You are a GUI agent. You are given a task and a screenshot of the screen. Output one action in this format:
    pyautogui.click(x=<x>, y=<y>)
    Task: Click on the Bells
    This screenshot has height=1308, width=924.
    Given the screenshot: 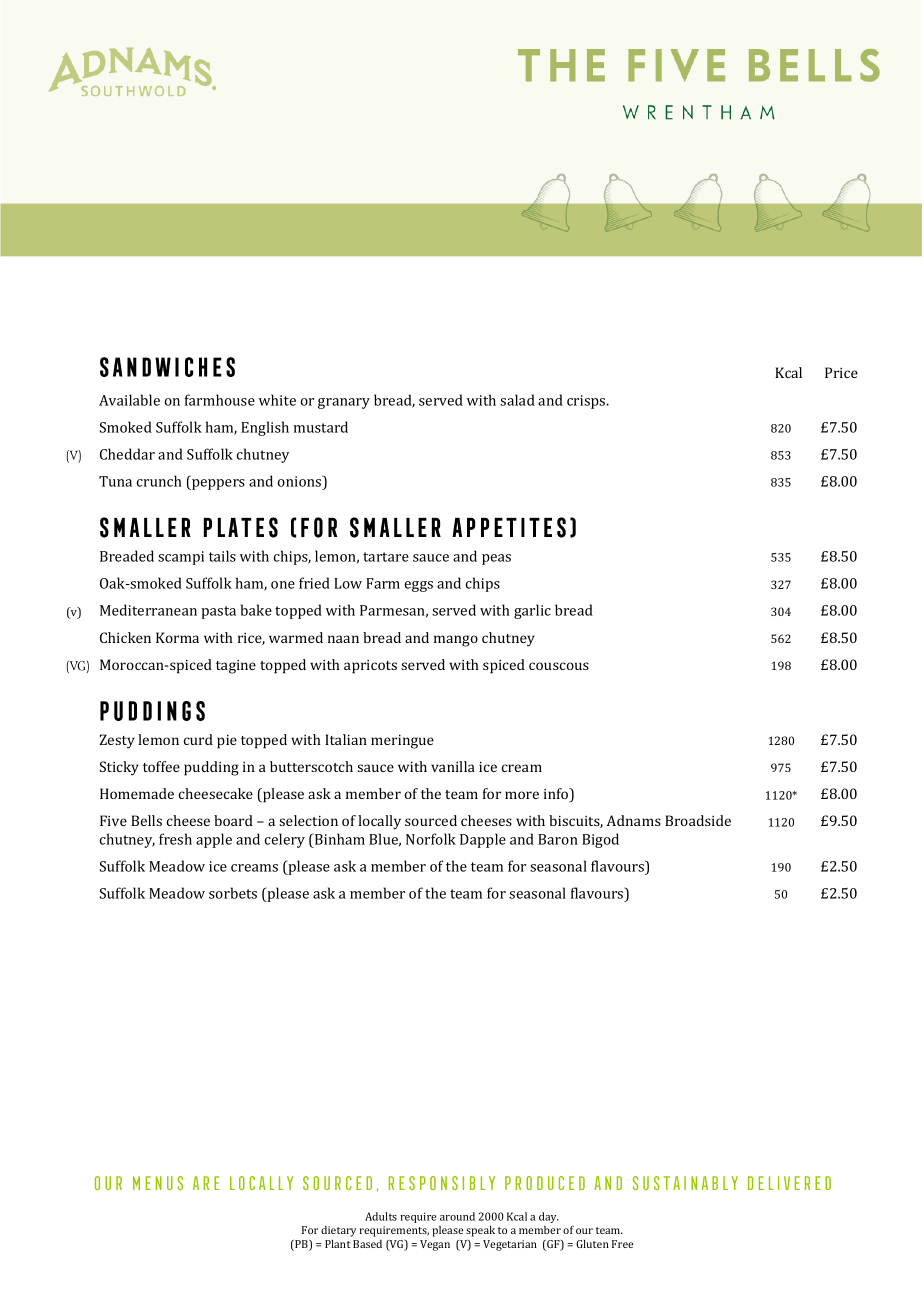 What is the action you would take?
    pyautogui.click(x=146, y=820)
